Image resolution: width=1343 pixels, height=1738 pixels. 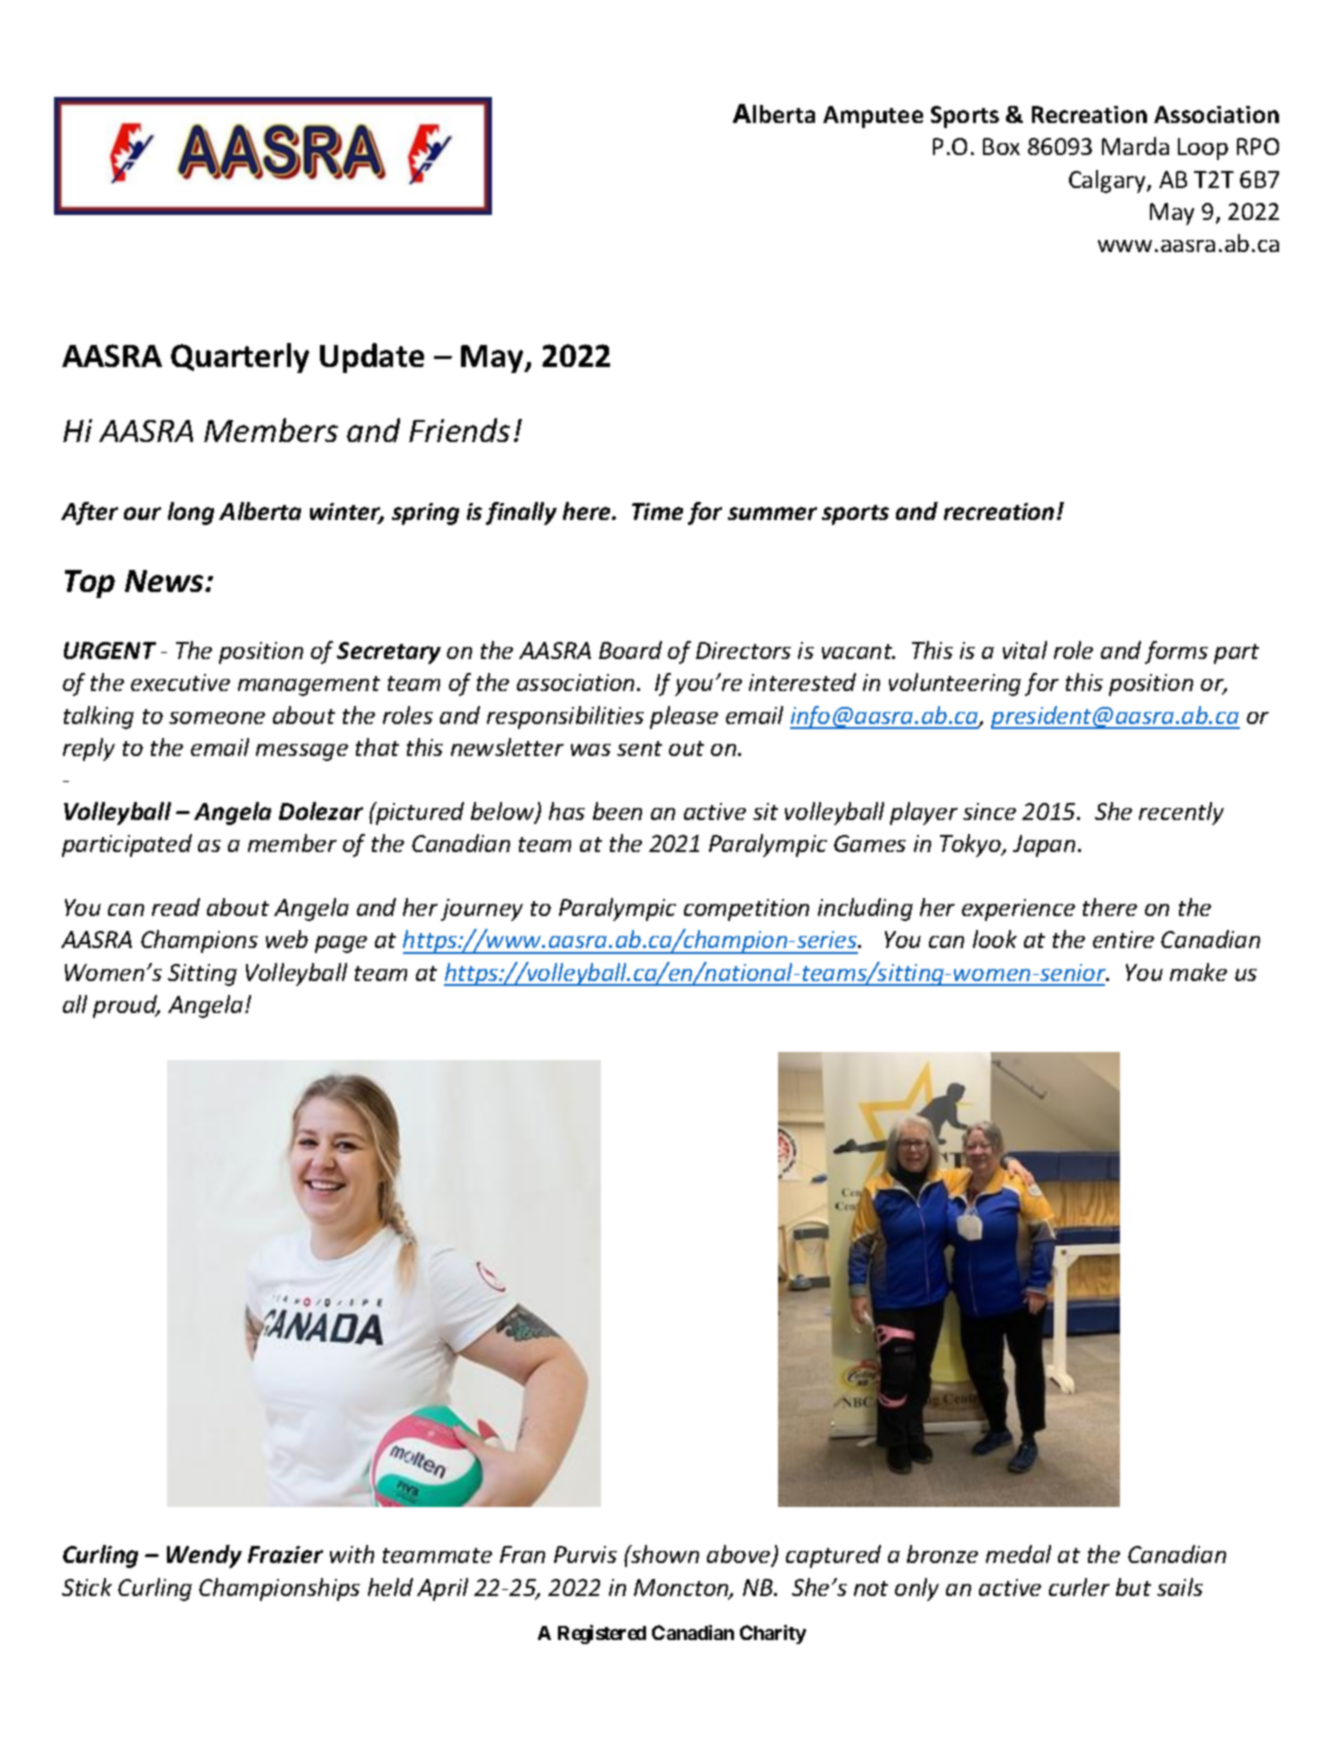 I want to click on Loop, so click(x=1203, y=149).
